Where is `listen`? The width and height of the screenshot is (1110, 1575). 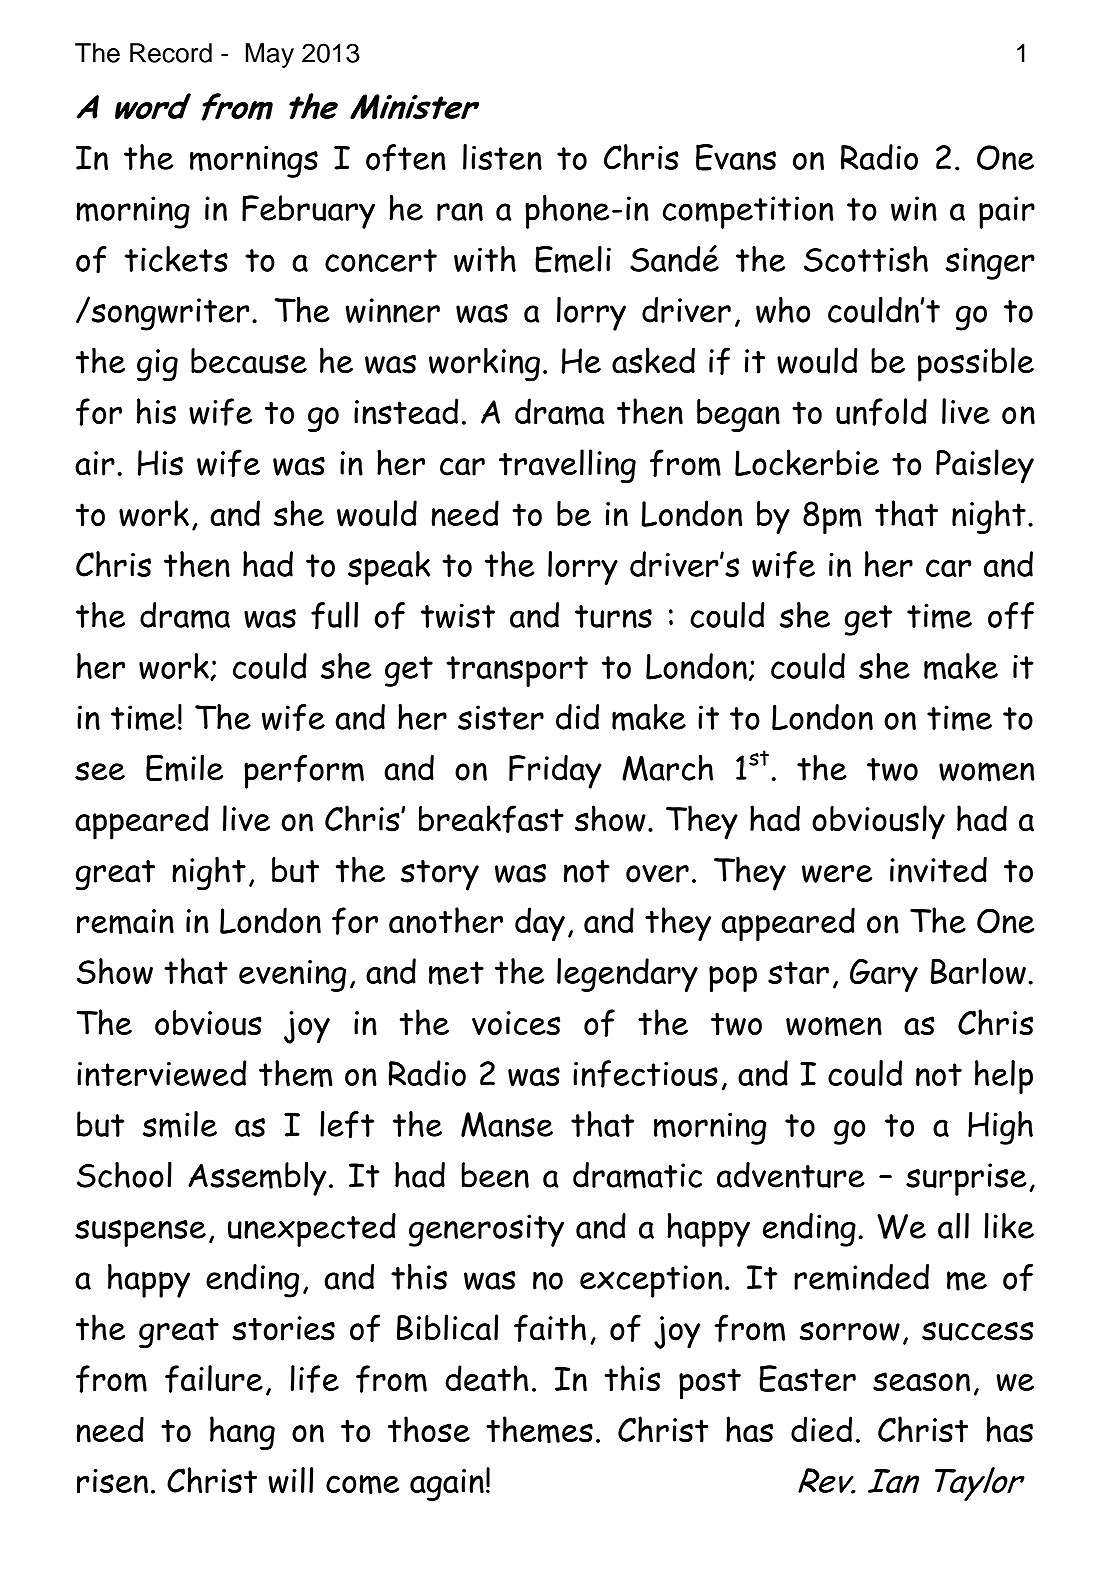 listen is located at coordinates (502, 157).
